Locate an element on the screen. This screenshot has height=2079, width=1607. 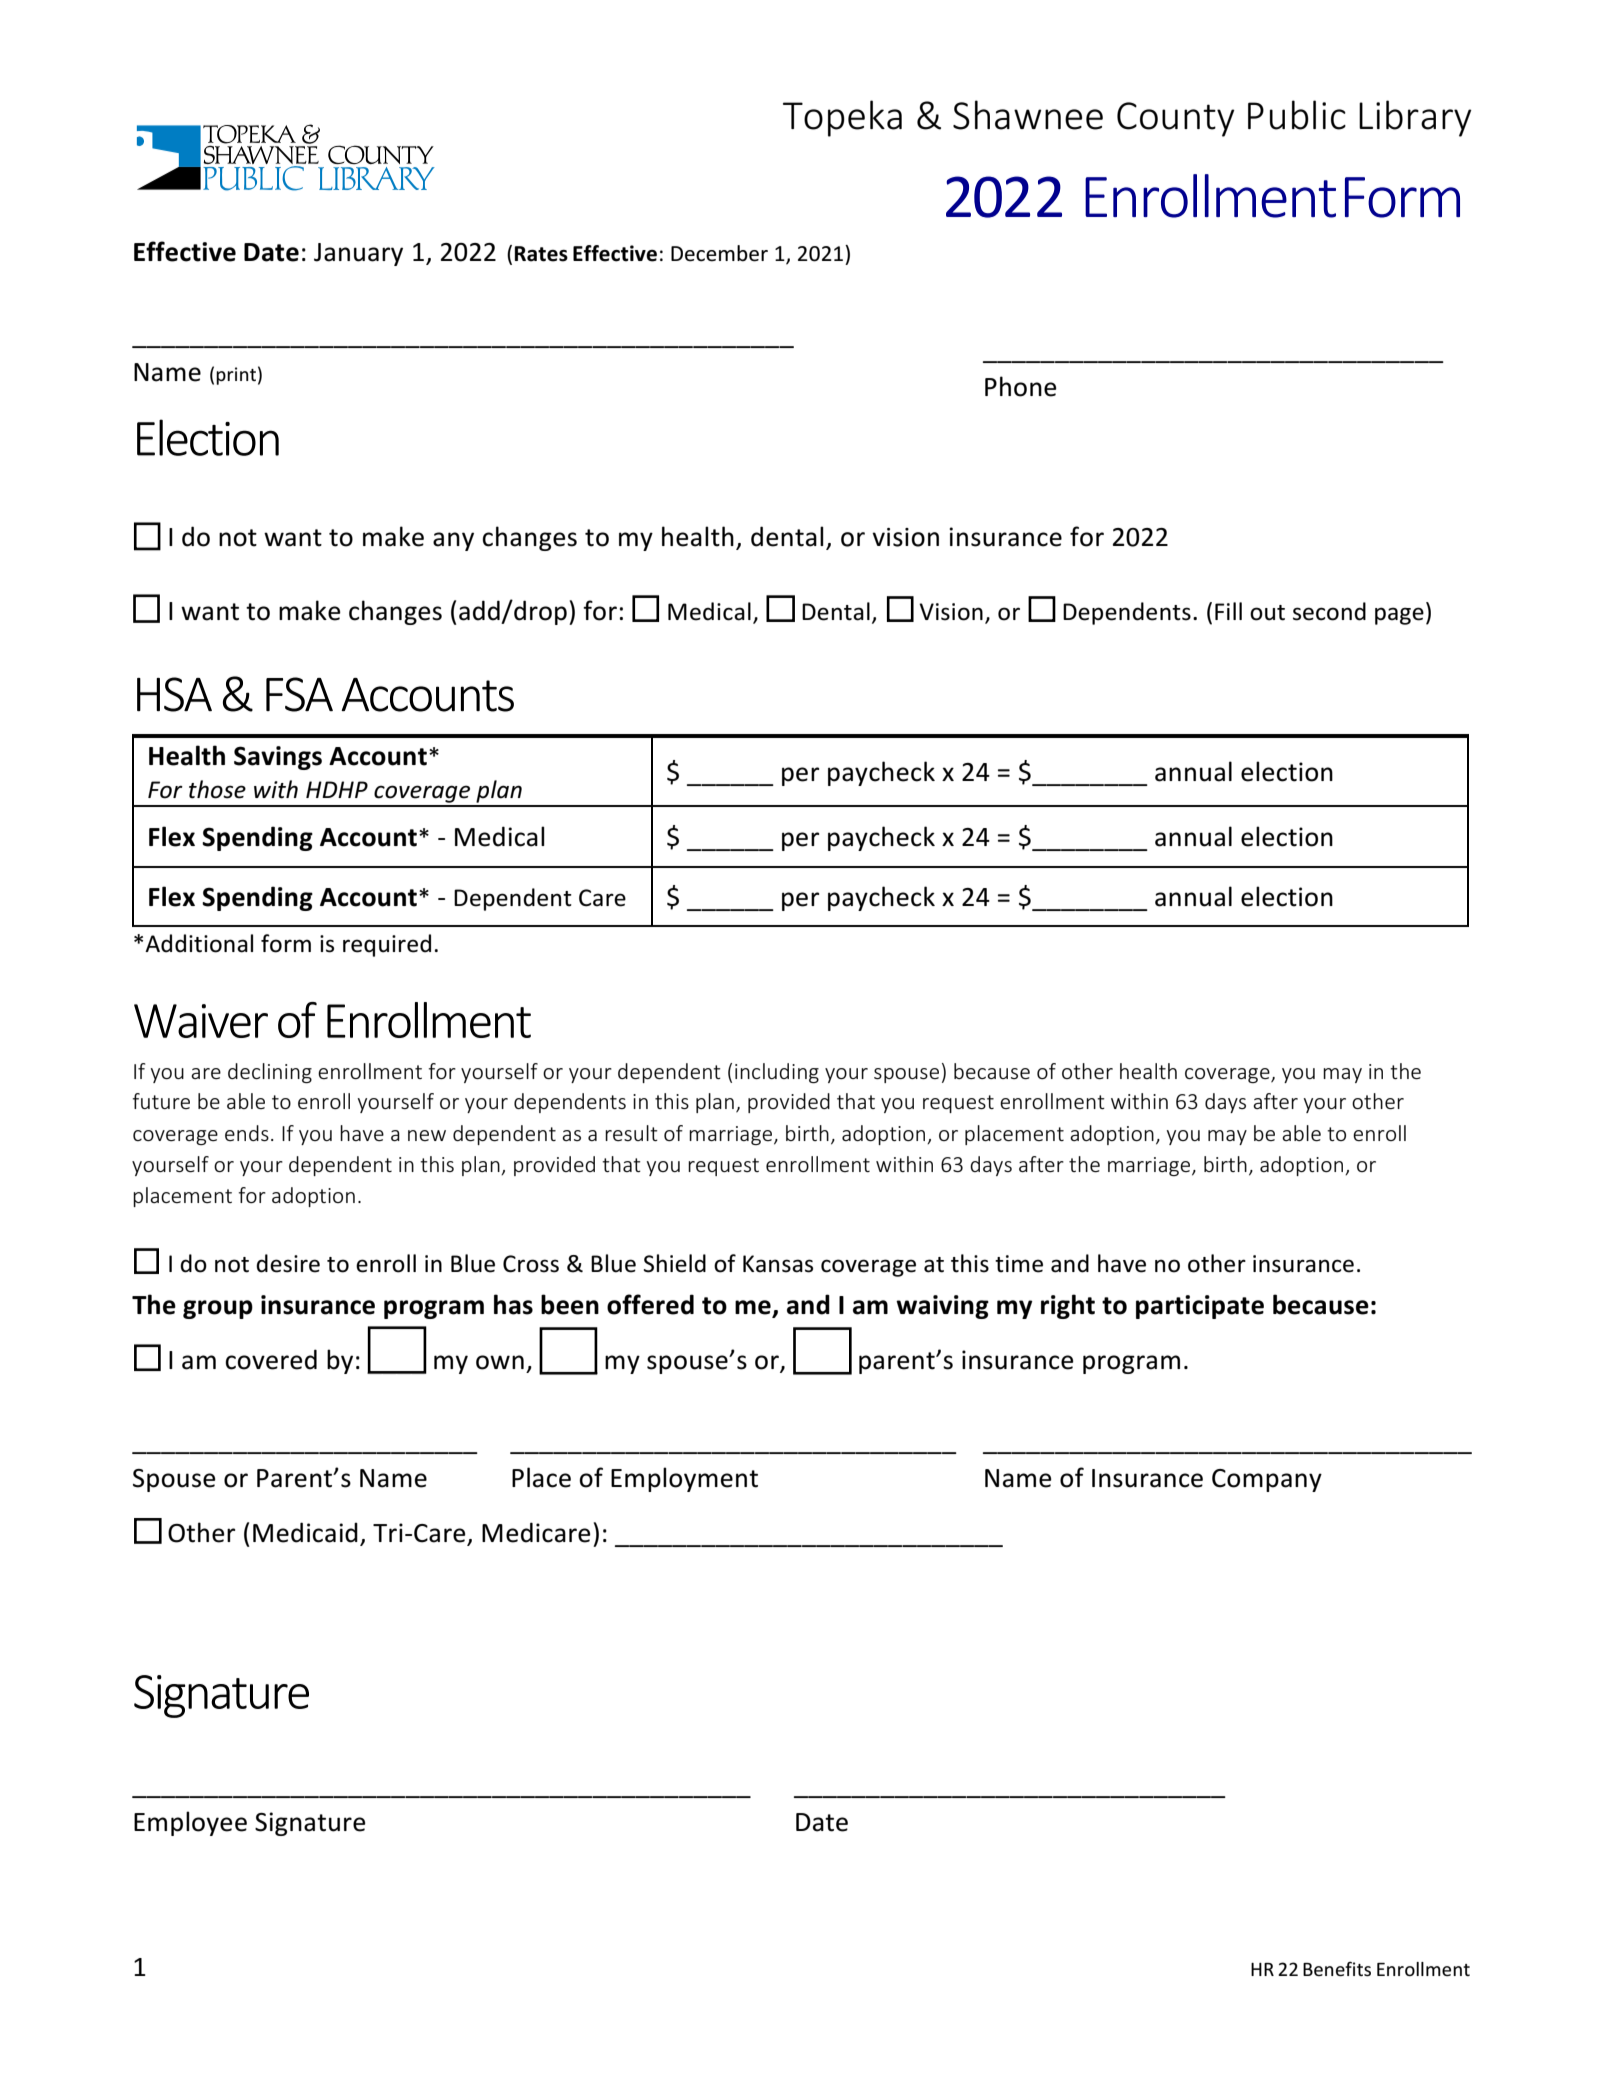
Public is located at coordinates (1297, 115).
